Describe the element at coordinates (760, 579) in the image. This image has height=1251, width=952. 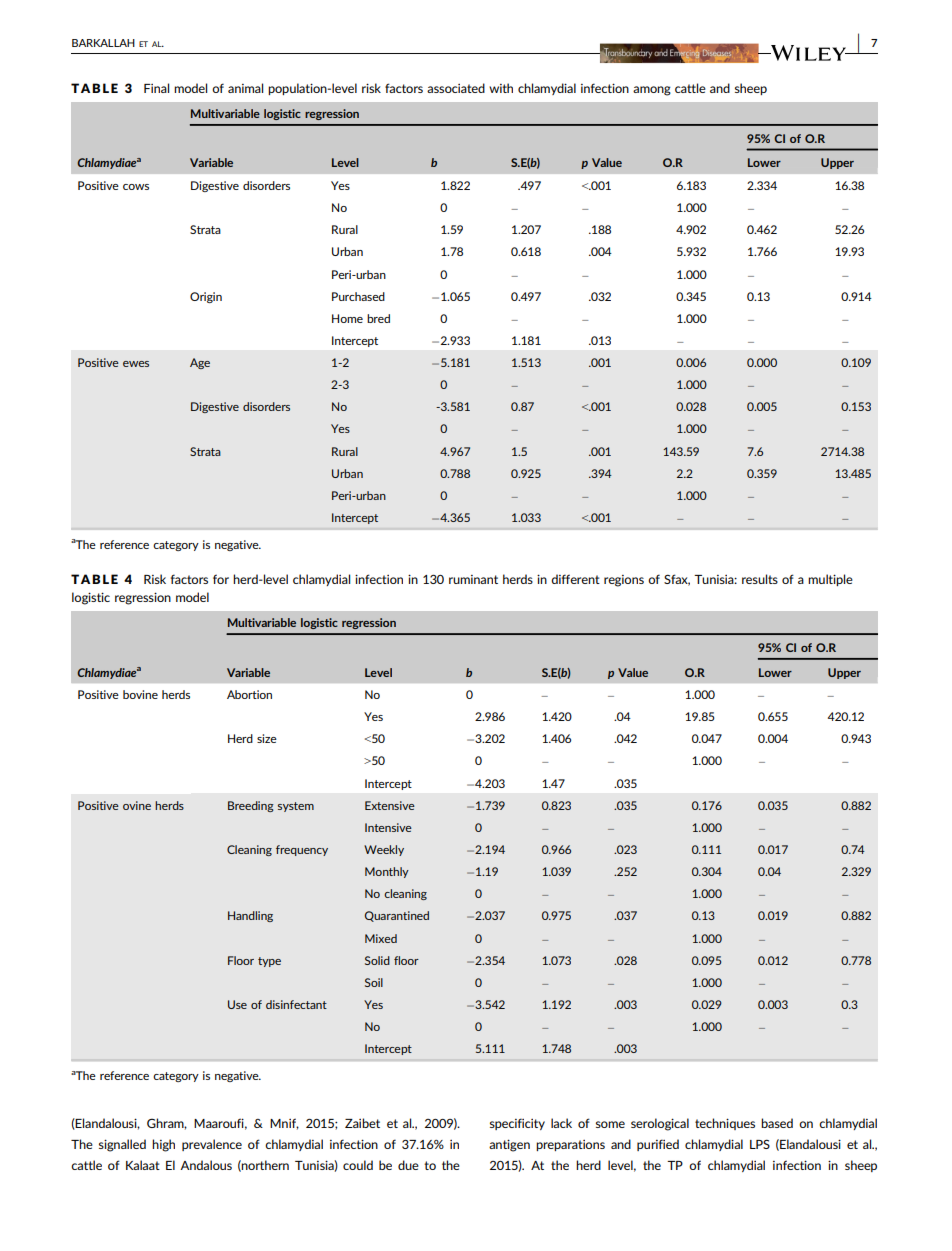
I see `results` at that location.
